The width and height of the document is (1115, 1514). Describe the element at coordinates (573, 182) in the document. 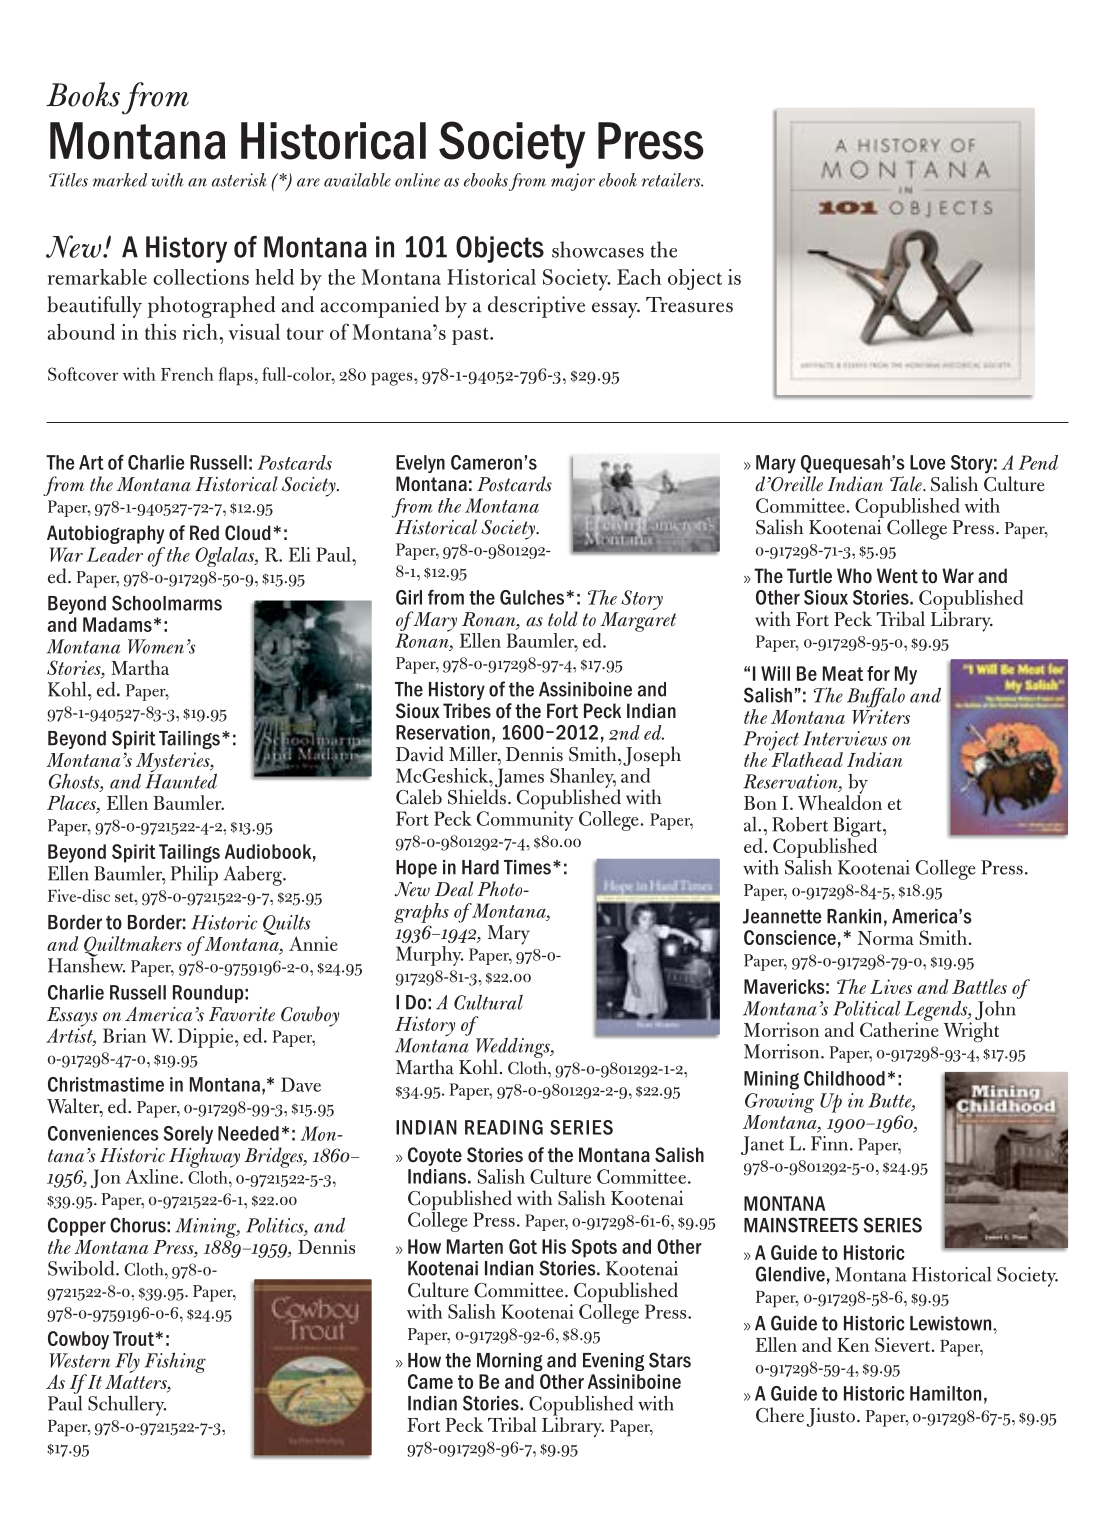

I see `major` at that location.
